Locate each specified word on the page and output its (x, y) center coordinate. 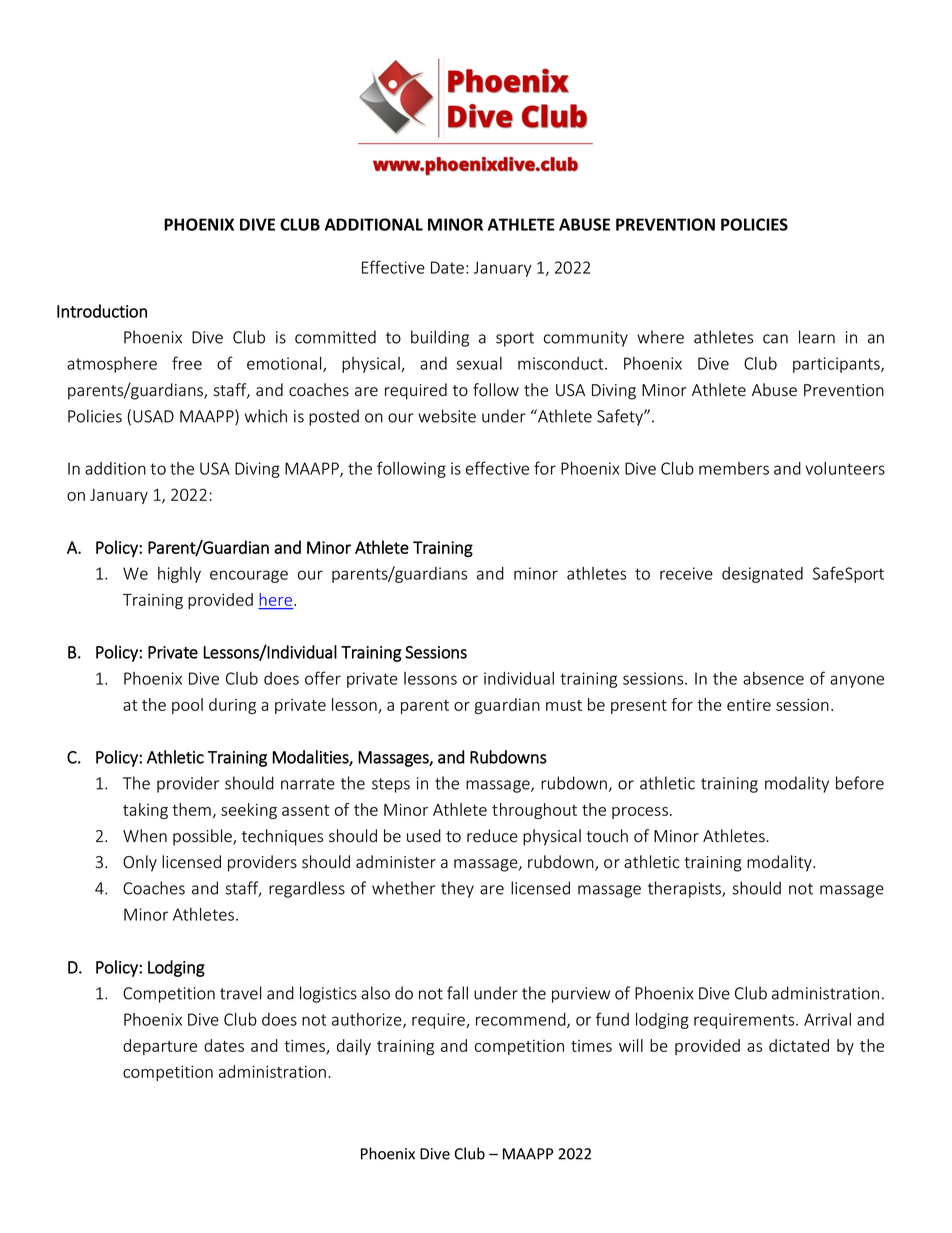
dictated (799, 1045)
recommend (522, 1020)
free (187, 363)
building (440, 338)
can (775, 339)
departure (160, 1047)
